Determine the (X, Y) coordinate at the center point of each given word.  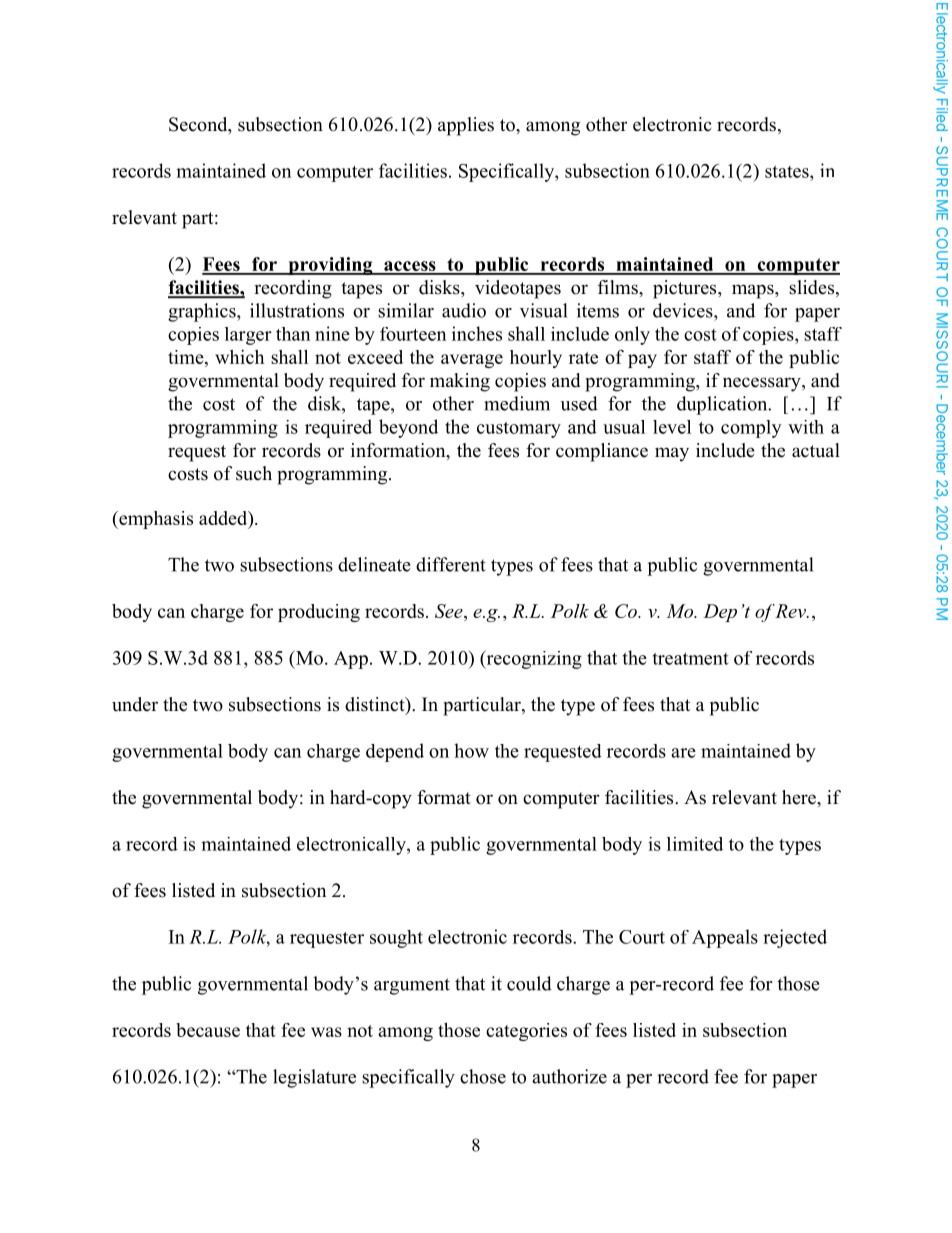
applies (466, 126)
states (788, 171)
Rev (791, 611)
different (451, 564)
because (208, 1030)
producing (319, 613)
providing (330, 266)
